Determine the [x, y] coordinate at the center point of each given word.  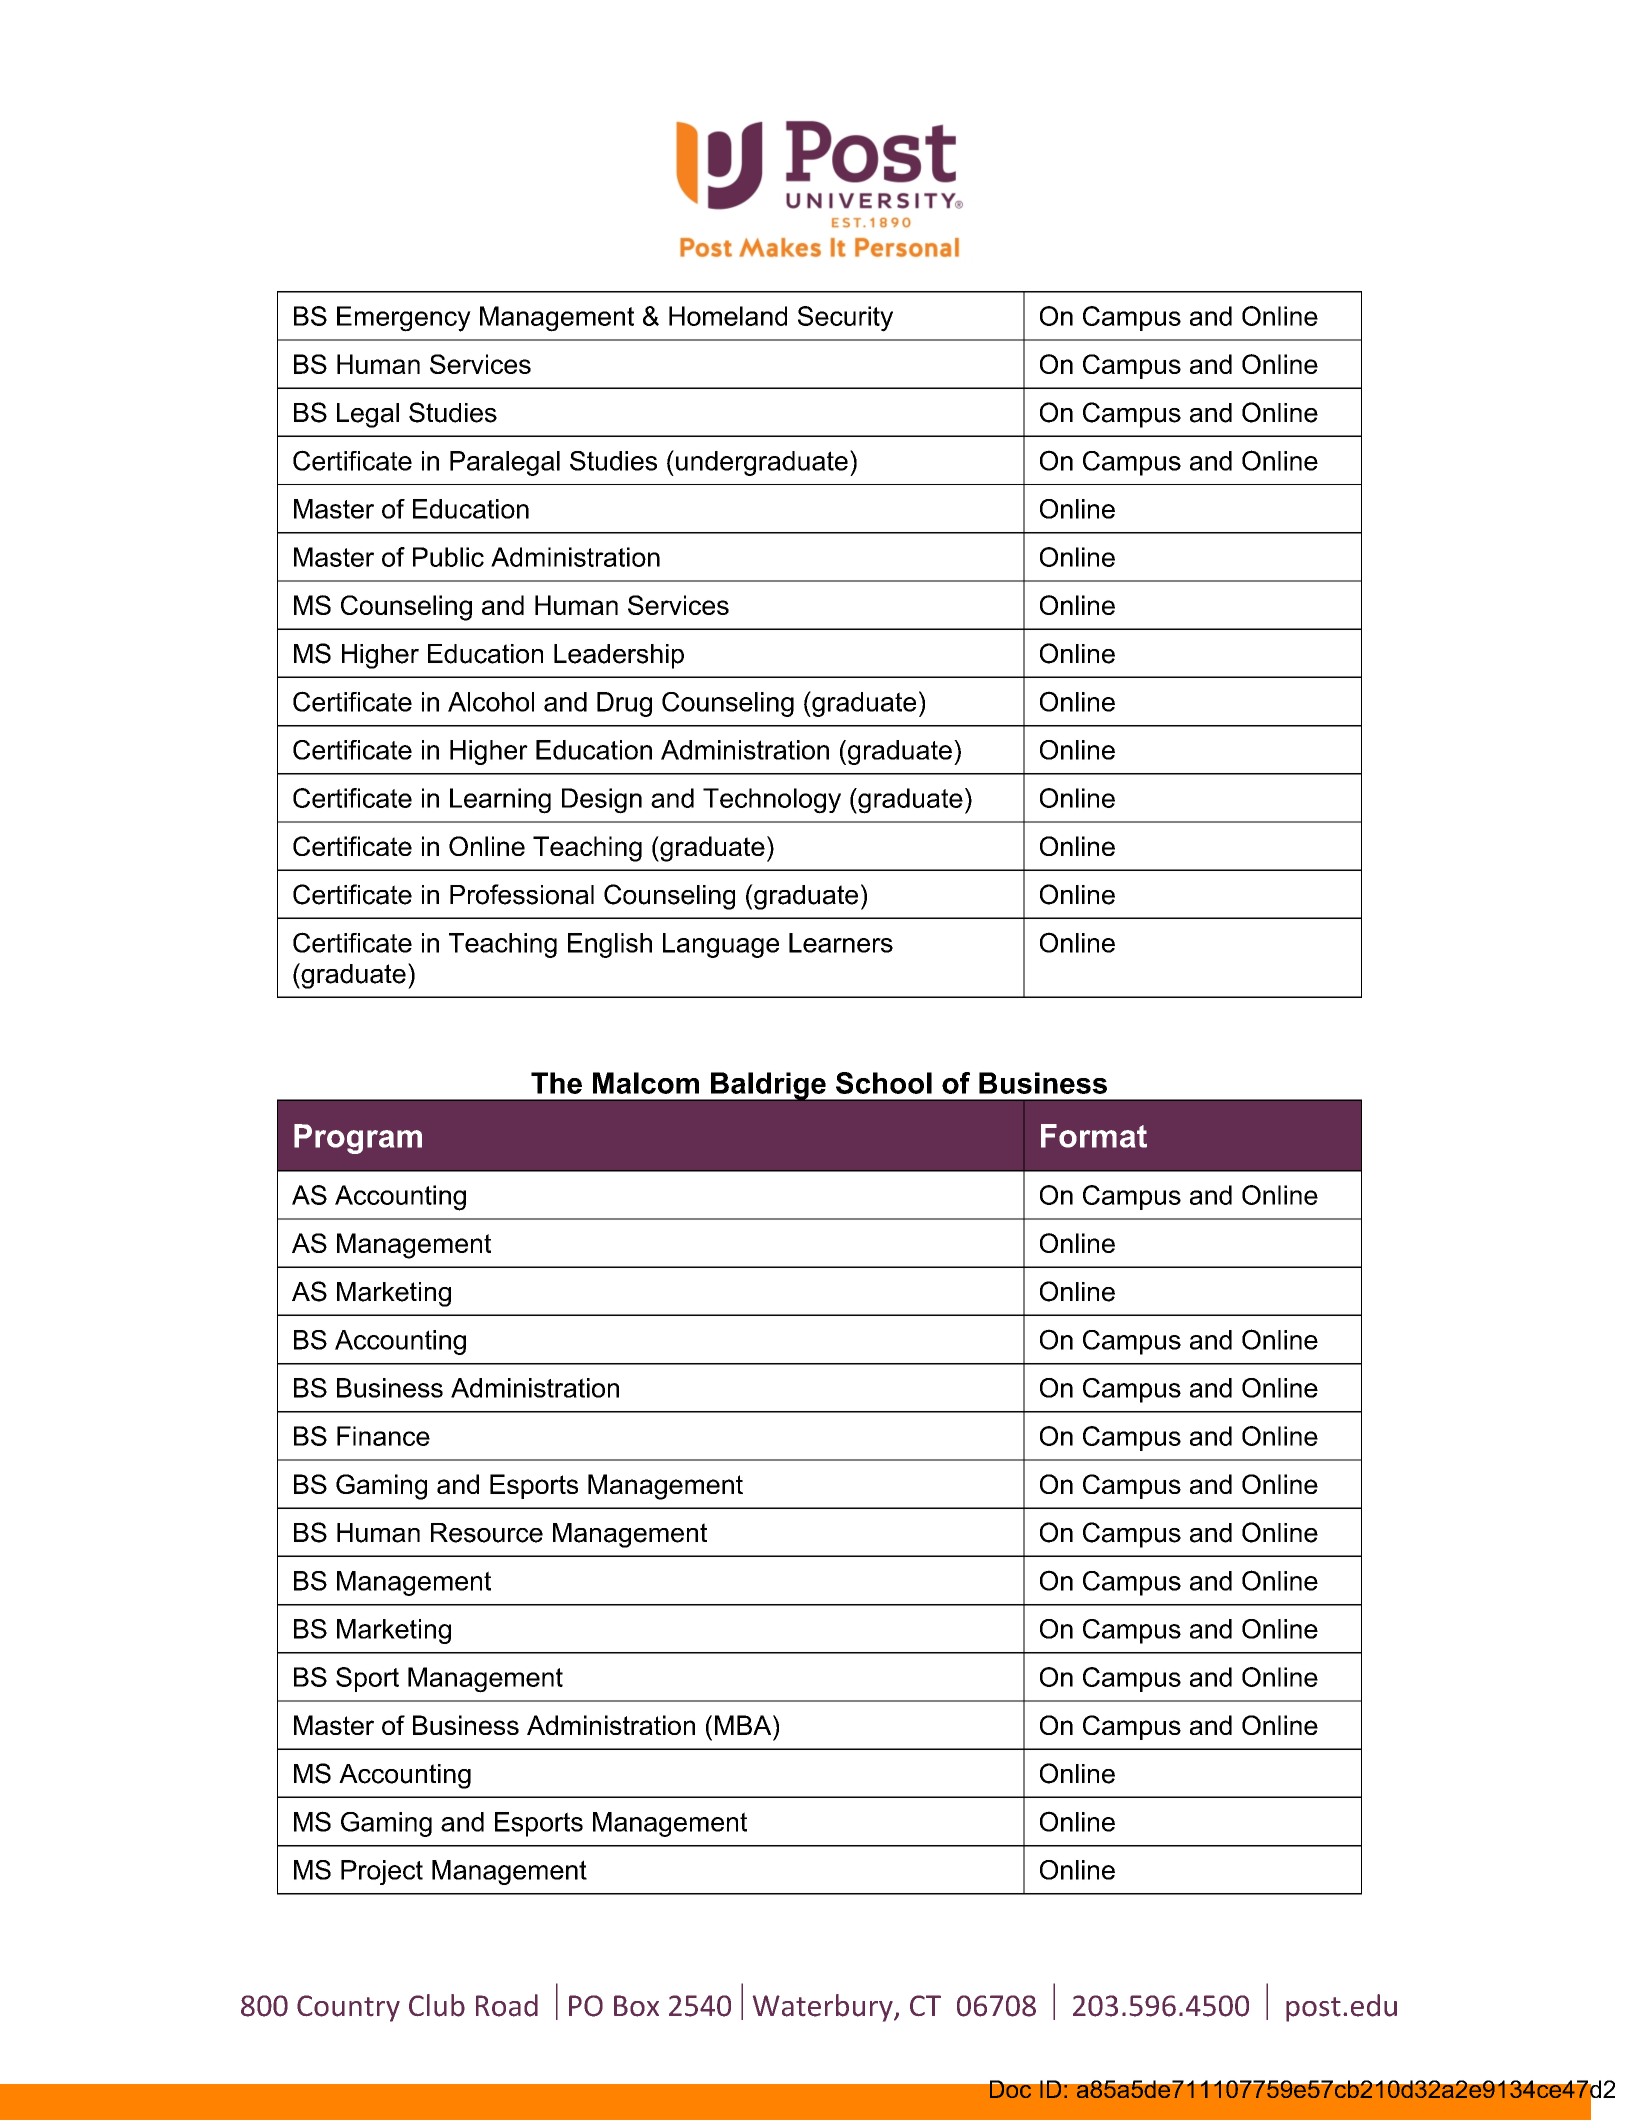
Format [1094, 1136]
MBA [744, 1725]
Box [636, 2006]
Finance [383, 1436]
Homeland [728, 316]
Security [845, 319]
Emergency [404, 319]
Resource [487, 1533]
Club [437, 2005]
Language [721, 945]
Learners [841, 943]
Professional [522, 894]
